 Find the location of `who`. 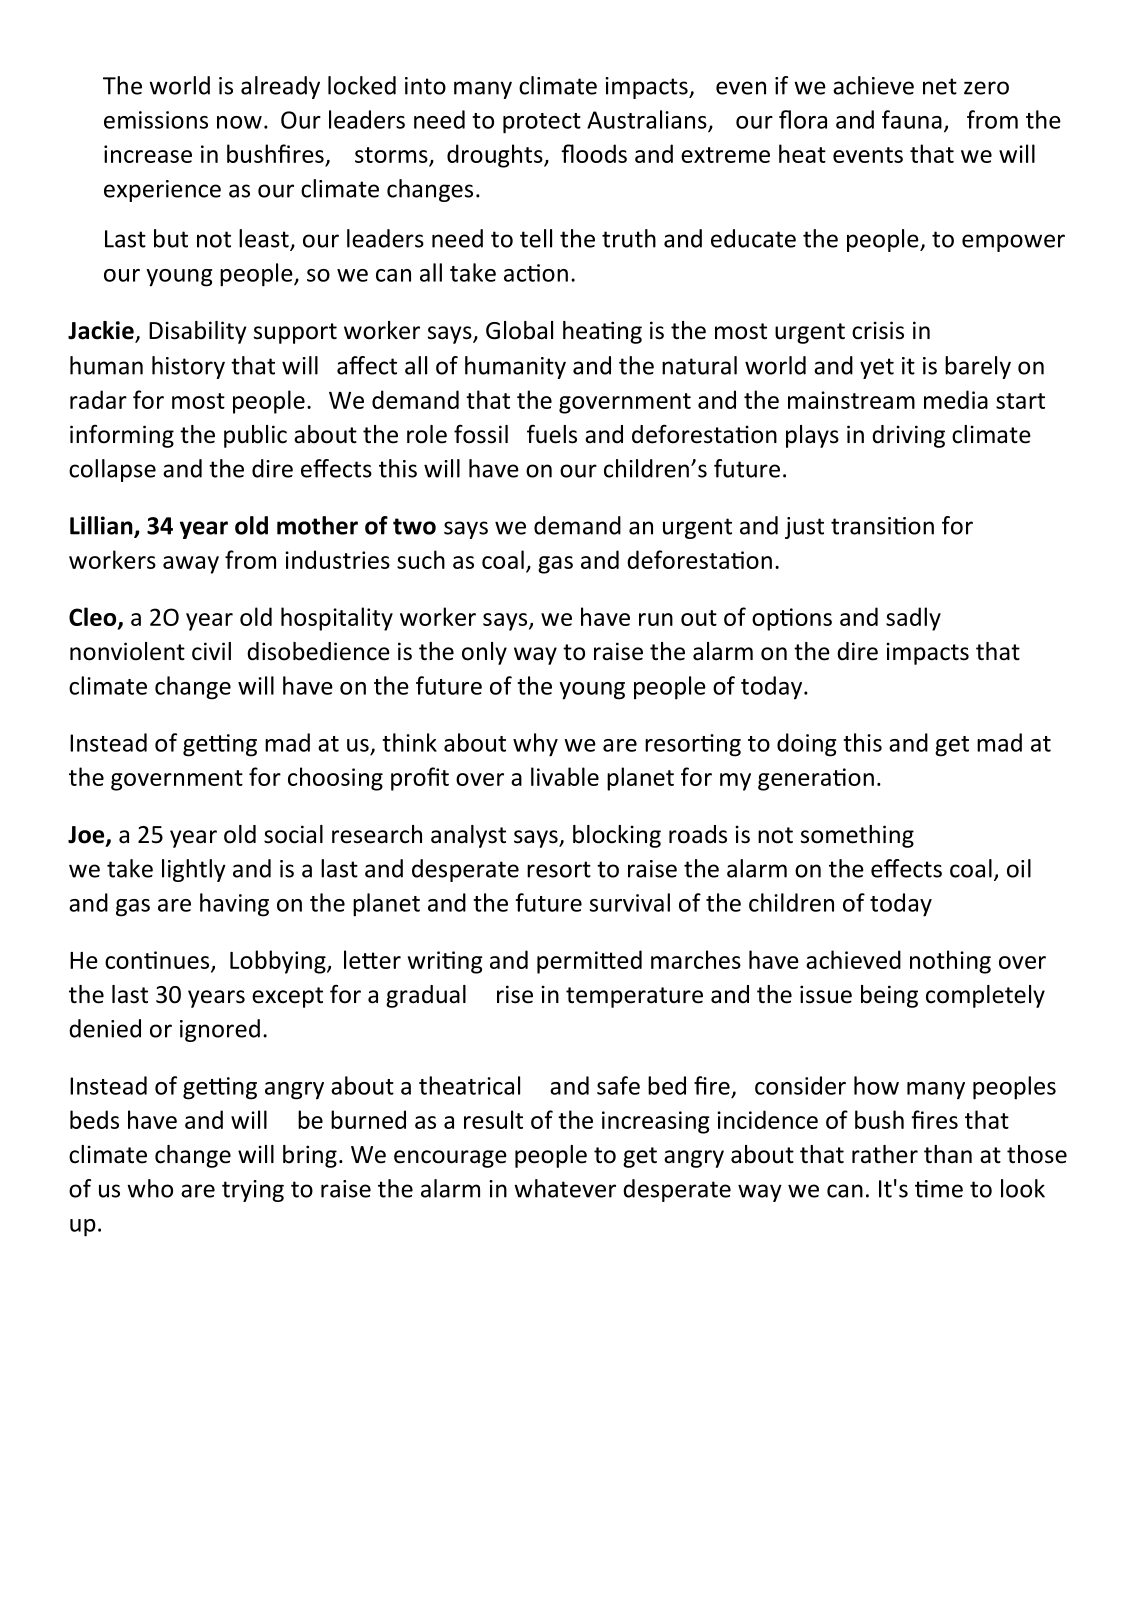

who is located at coordinates (150, 1188).
